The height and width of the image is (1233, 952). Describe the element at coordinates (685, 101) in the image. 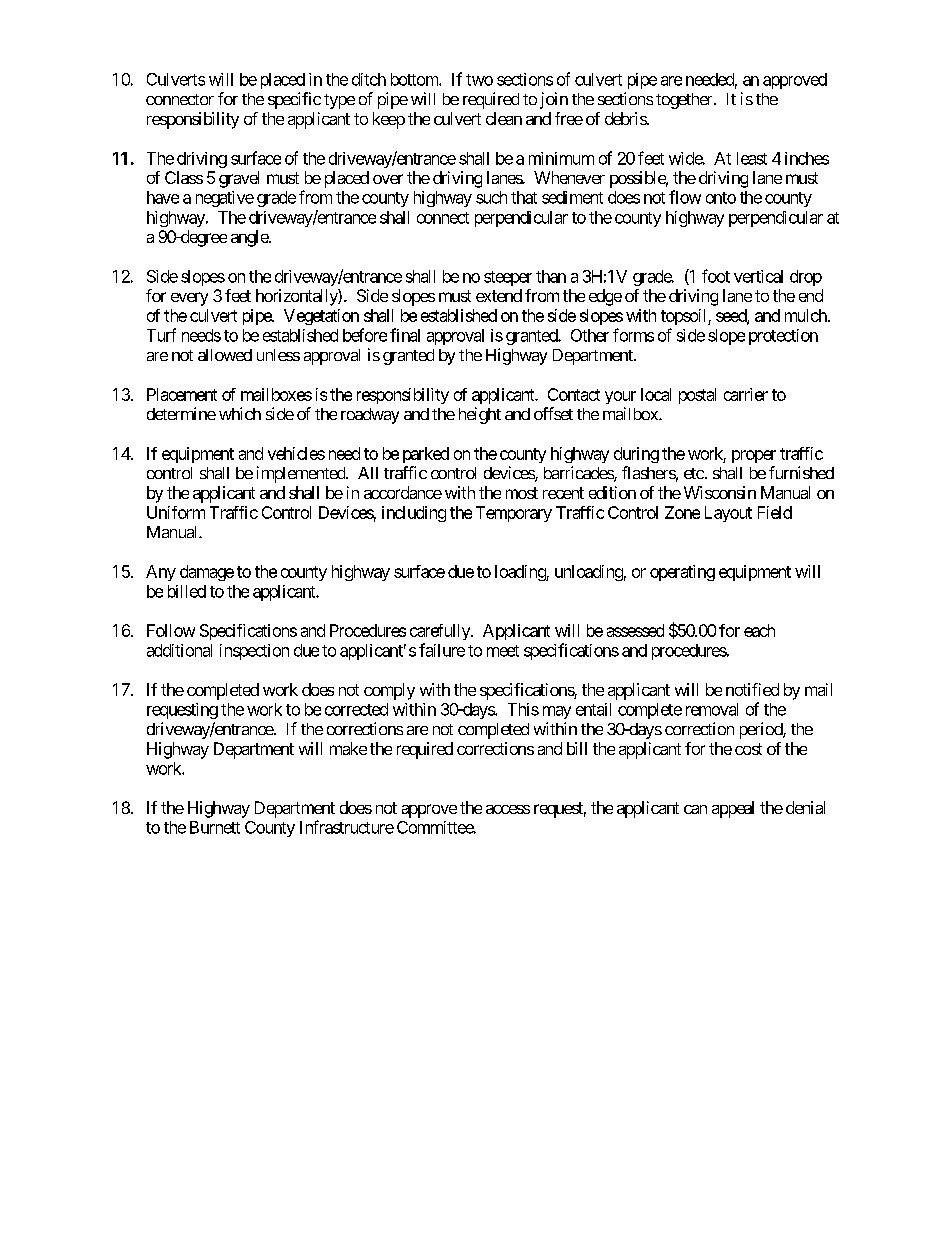

I see `together` at that location.
